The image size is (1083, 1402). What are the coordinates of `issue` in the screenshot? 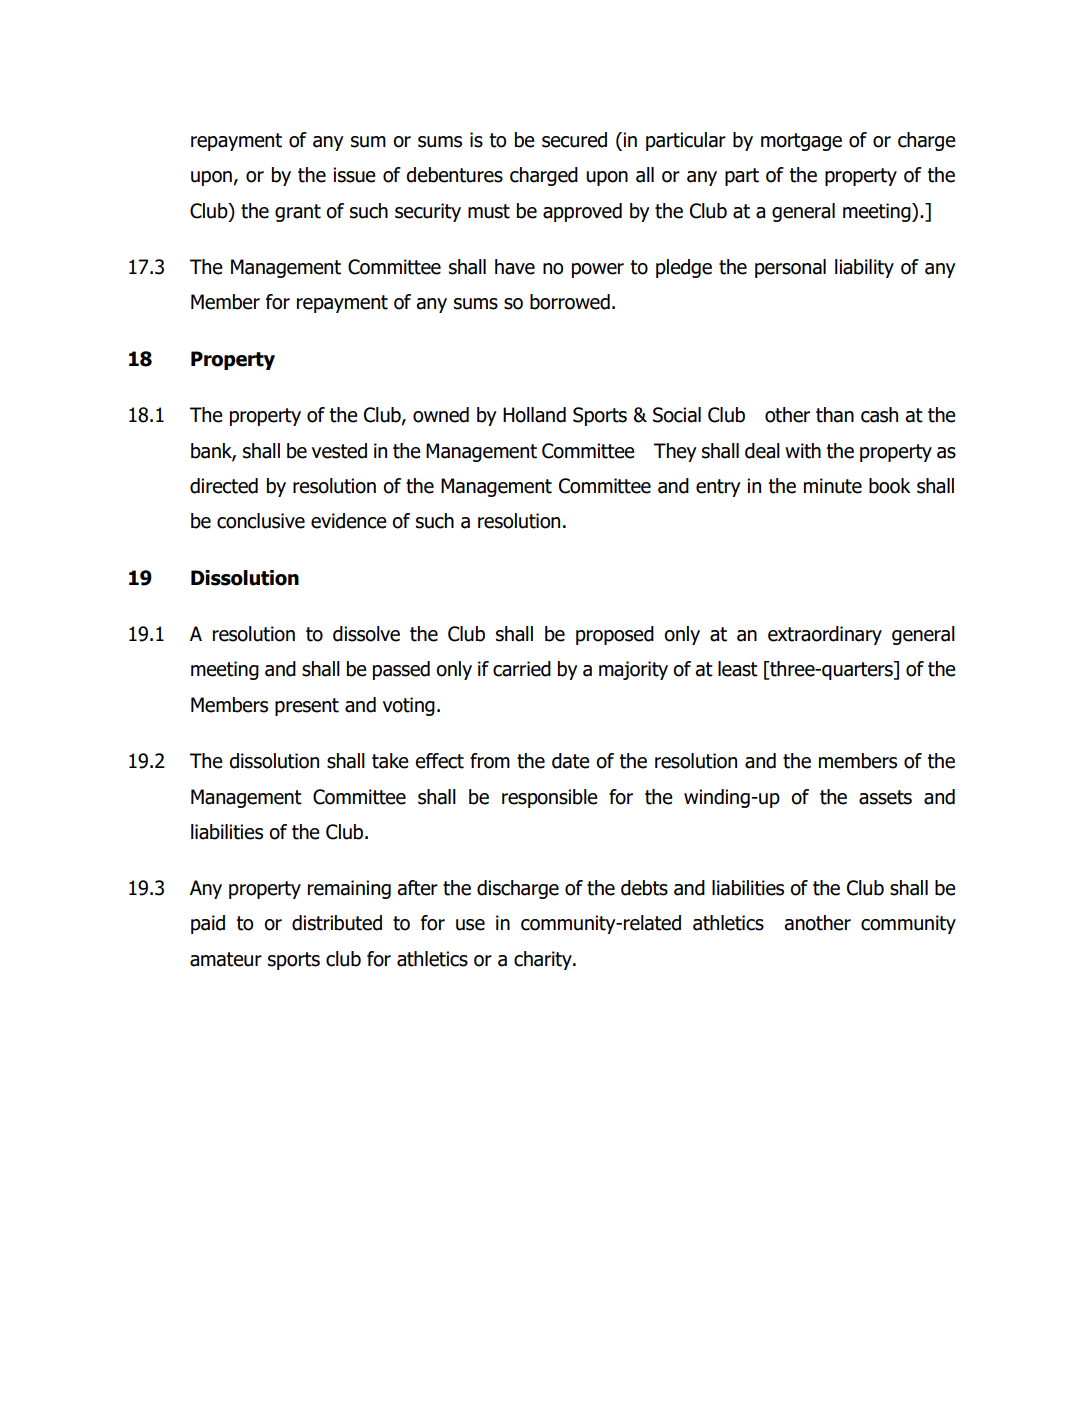 It's located at (354, 175).
